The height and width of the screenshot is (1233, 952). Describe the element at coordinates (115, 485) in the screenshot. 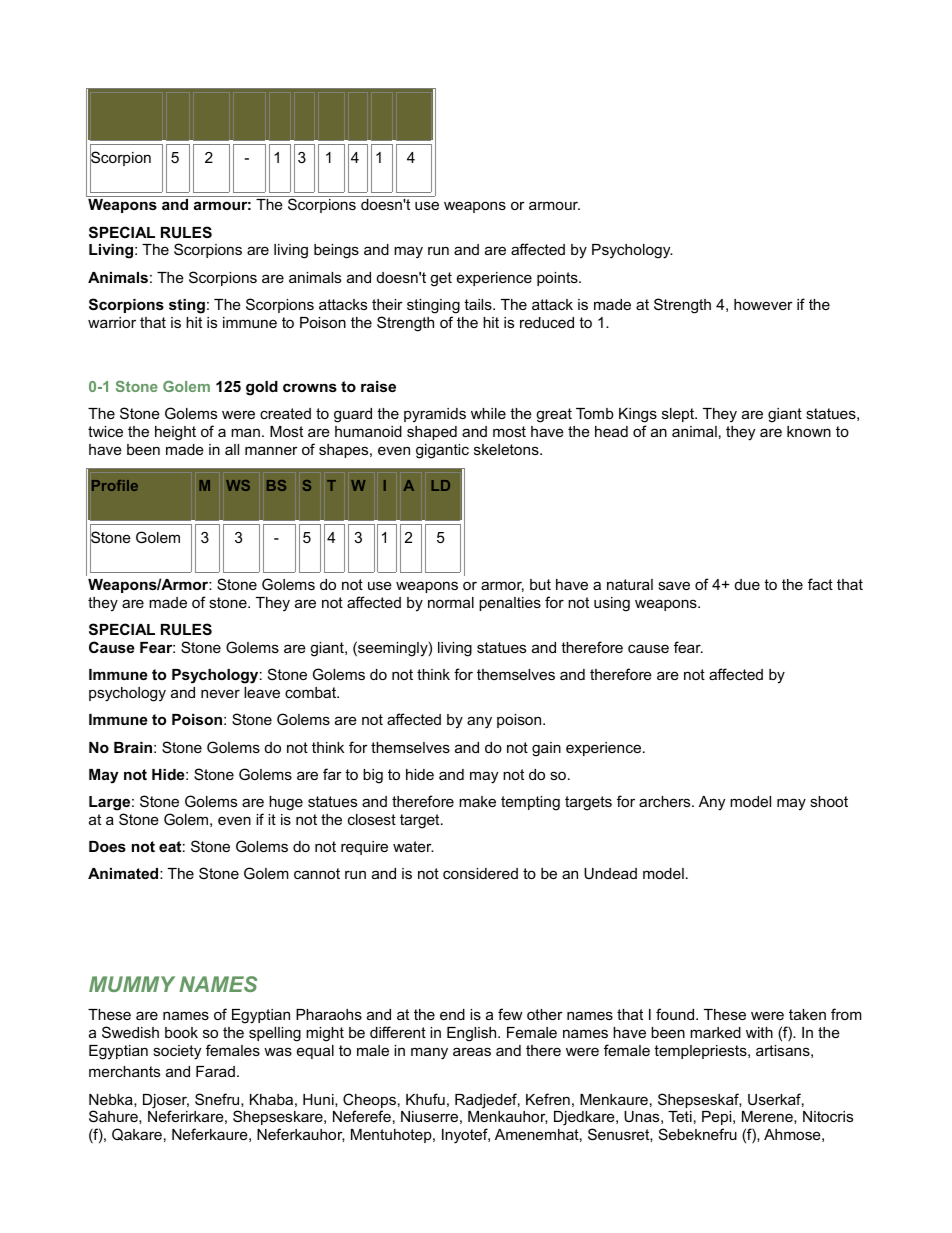

I see `Profile` at that location.
